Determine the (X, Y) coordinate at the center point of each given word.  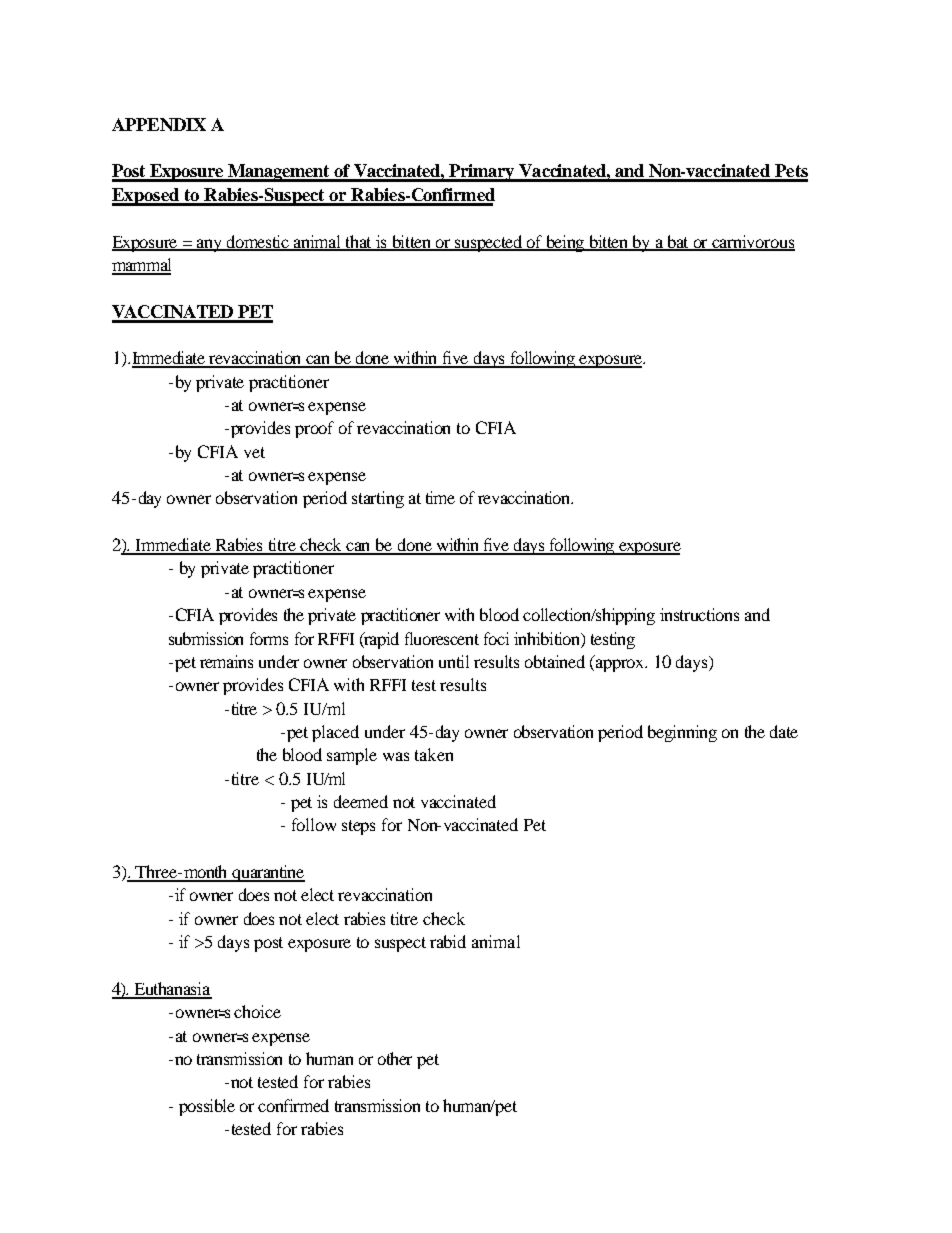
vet (254, 452)
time (440, 497)
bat (679, 242)
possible (207, 1107)
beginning (682, 733)
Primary (482, 173)
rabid (448, 941)
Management (279, 173)
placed (335, 733)
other (395, 1058)
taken (434, 754)
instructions (699, 614)
